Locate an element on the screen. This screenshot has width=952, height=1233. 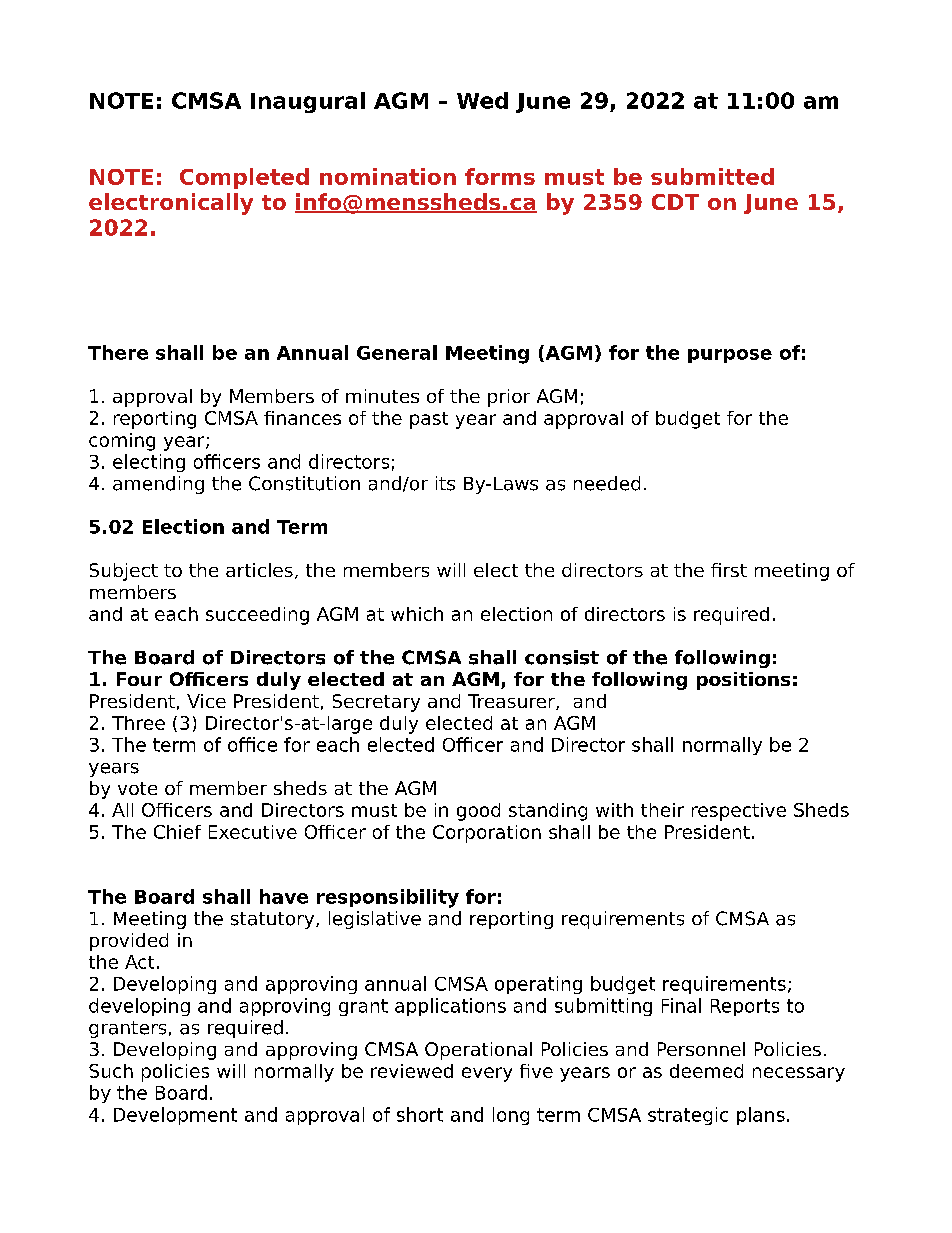
Chief is located at coordinates (177, 832).
